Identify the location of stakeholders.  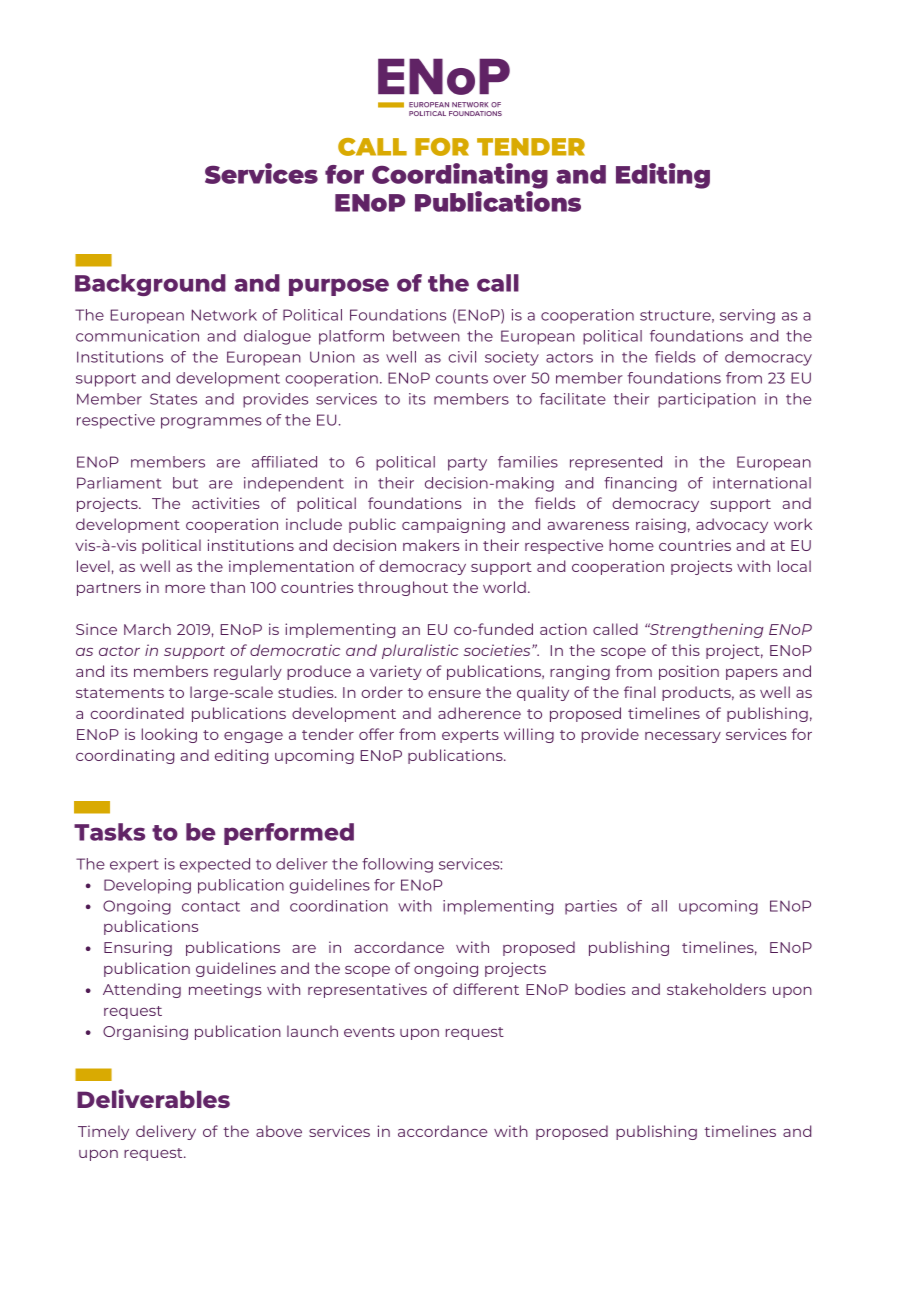
(716, 989).
